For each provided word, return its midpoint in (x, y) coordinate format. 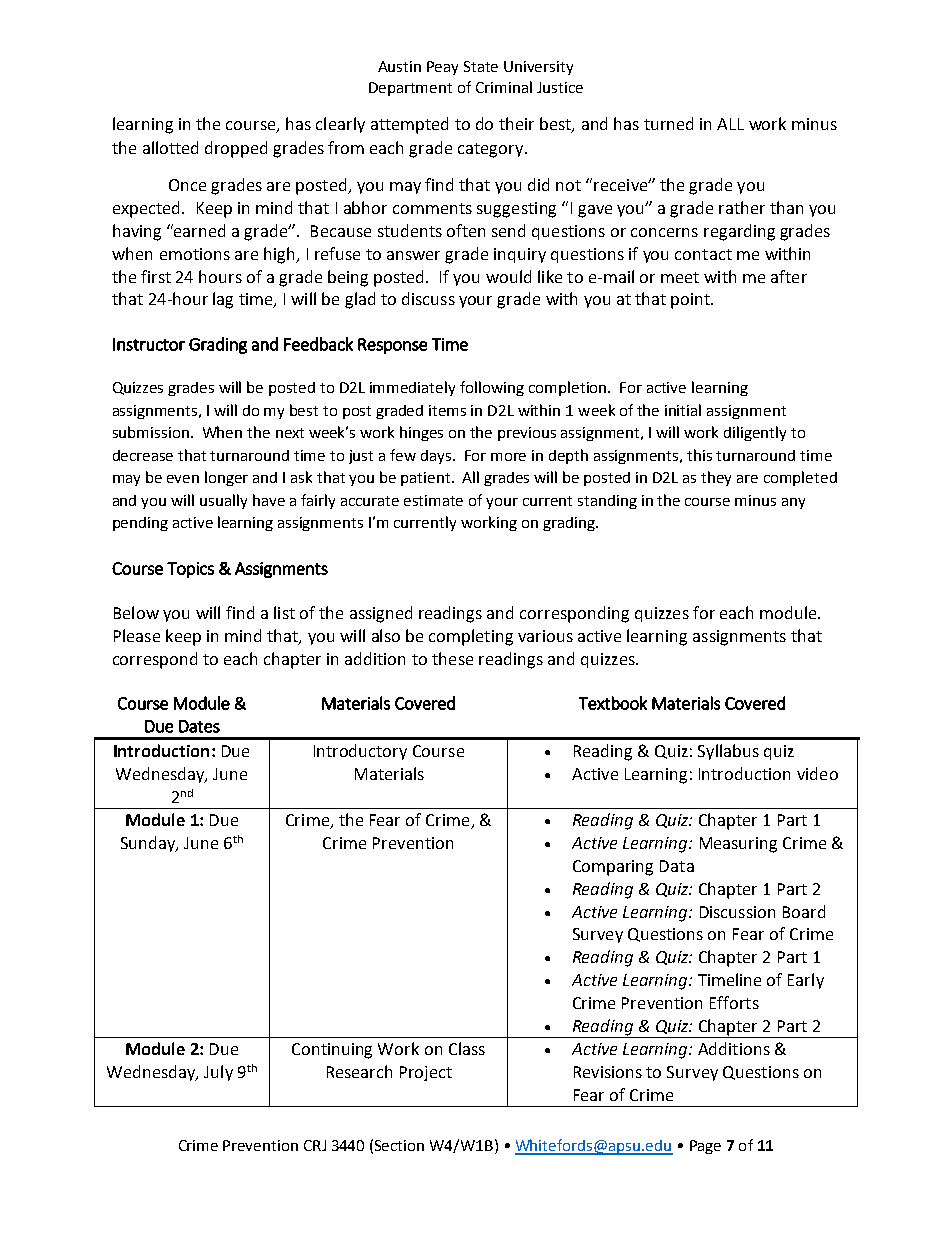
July (218, 1073)
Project (426, 1073)
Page (705, 1147)
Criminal (504, 87)
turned (668, 123)
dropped (236, 149)
